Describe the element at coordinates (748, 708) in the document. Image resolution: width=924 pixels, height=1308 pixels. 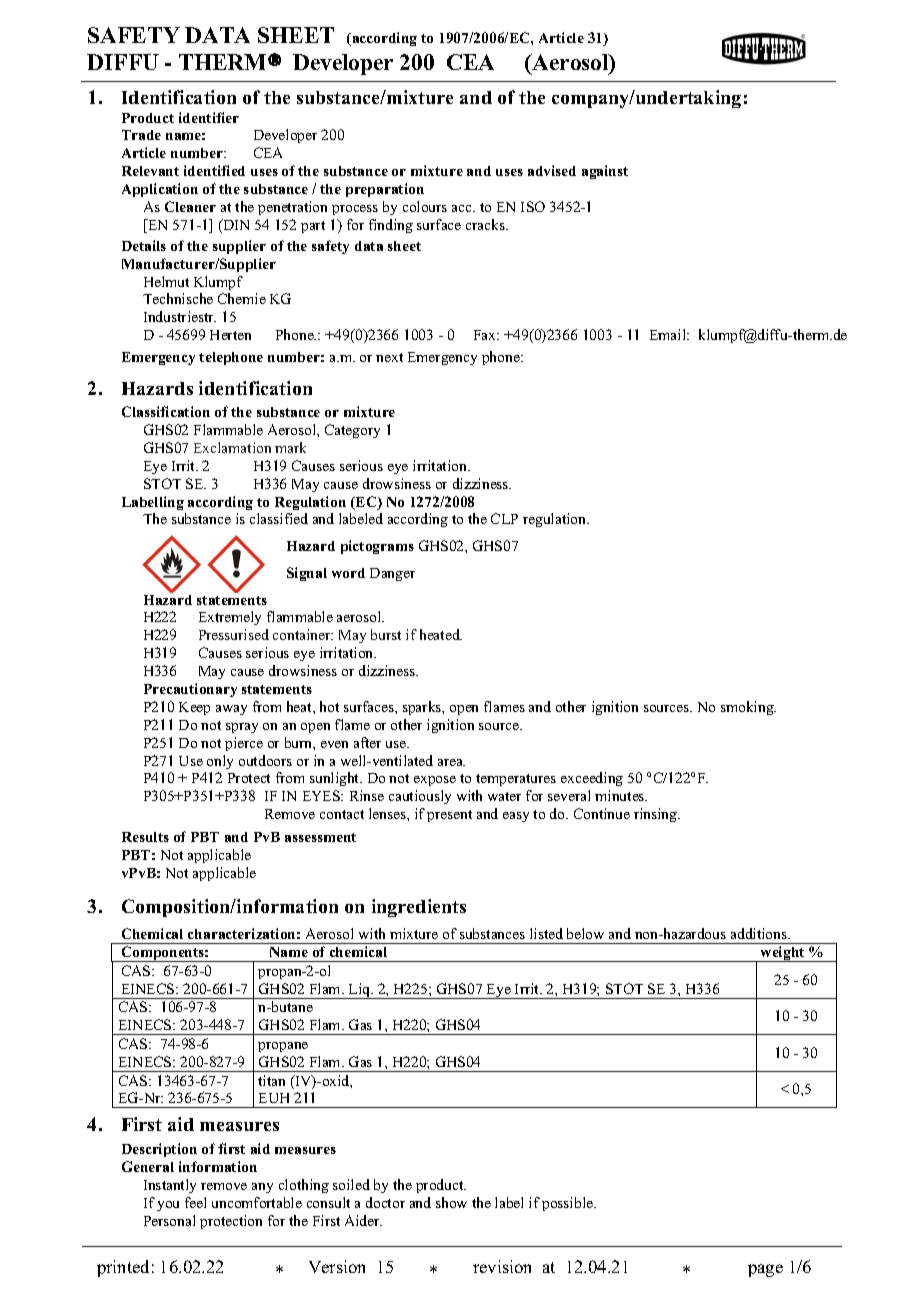
I see `smoking` at that location.
